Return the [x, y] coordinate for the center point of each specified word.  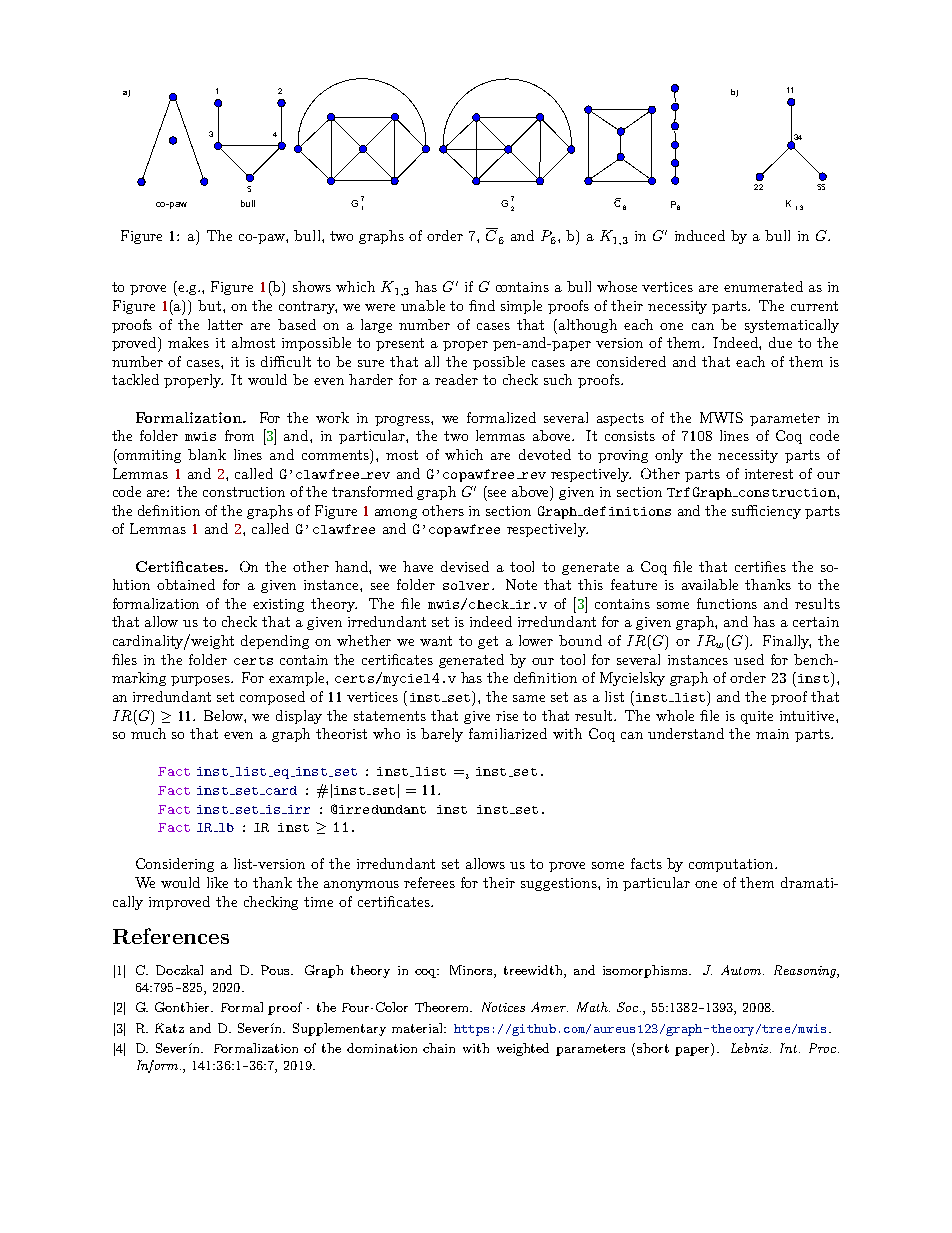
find [482, 305]
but [211, 305]
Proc [822, 1048]
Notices [503, 1007]
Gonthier [183, 1007]
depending [275, 642]
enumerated [763, 286]
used [749, 659]
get [488, 642]
